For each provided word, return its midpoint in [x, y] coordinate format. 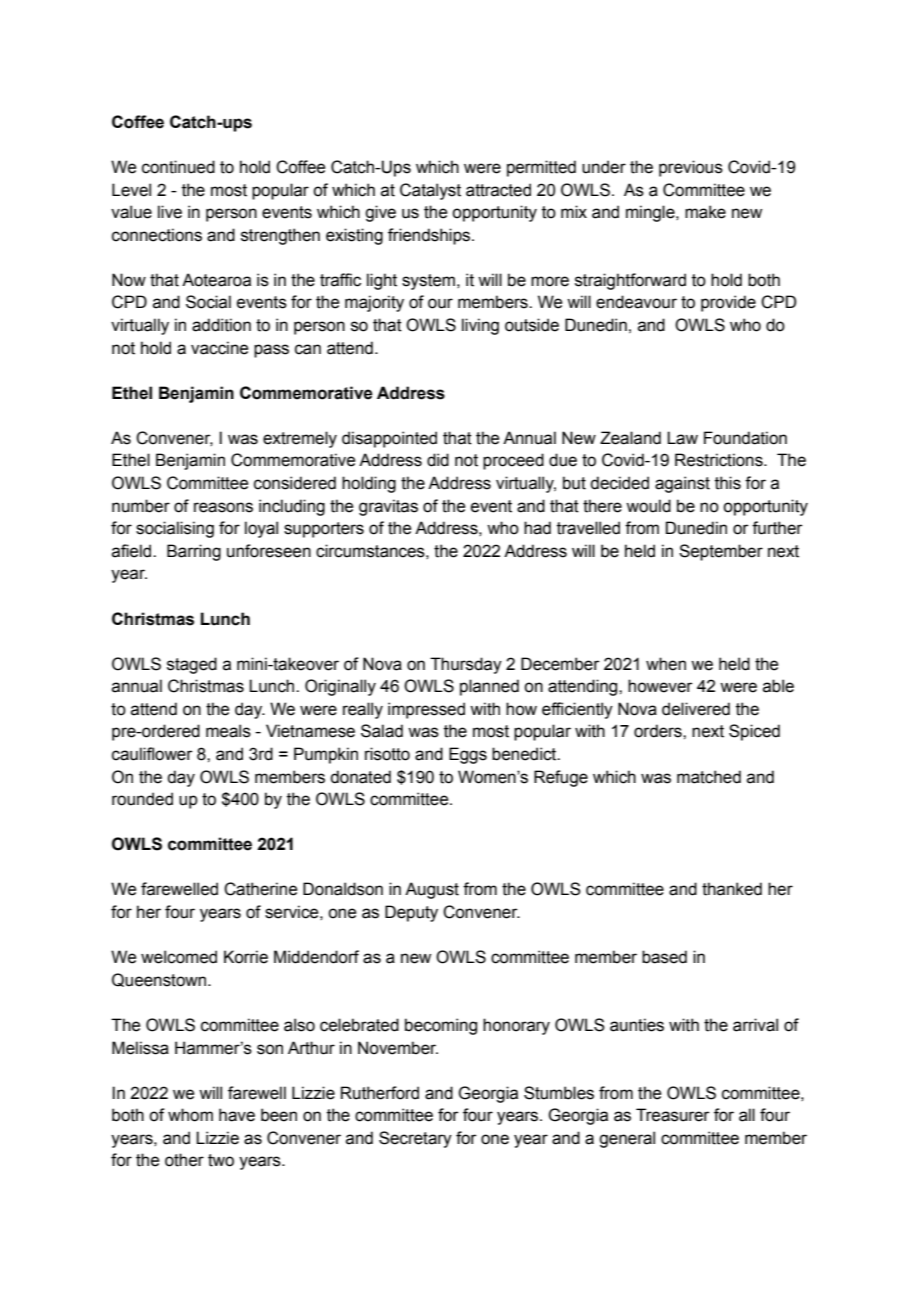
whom [190, 1115]
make [705, 212]
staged [192, 665]
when [666, 664]
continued [178, 167]
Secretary [415, 1139]
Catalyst [430, 191]
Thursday [466, 665]
